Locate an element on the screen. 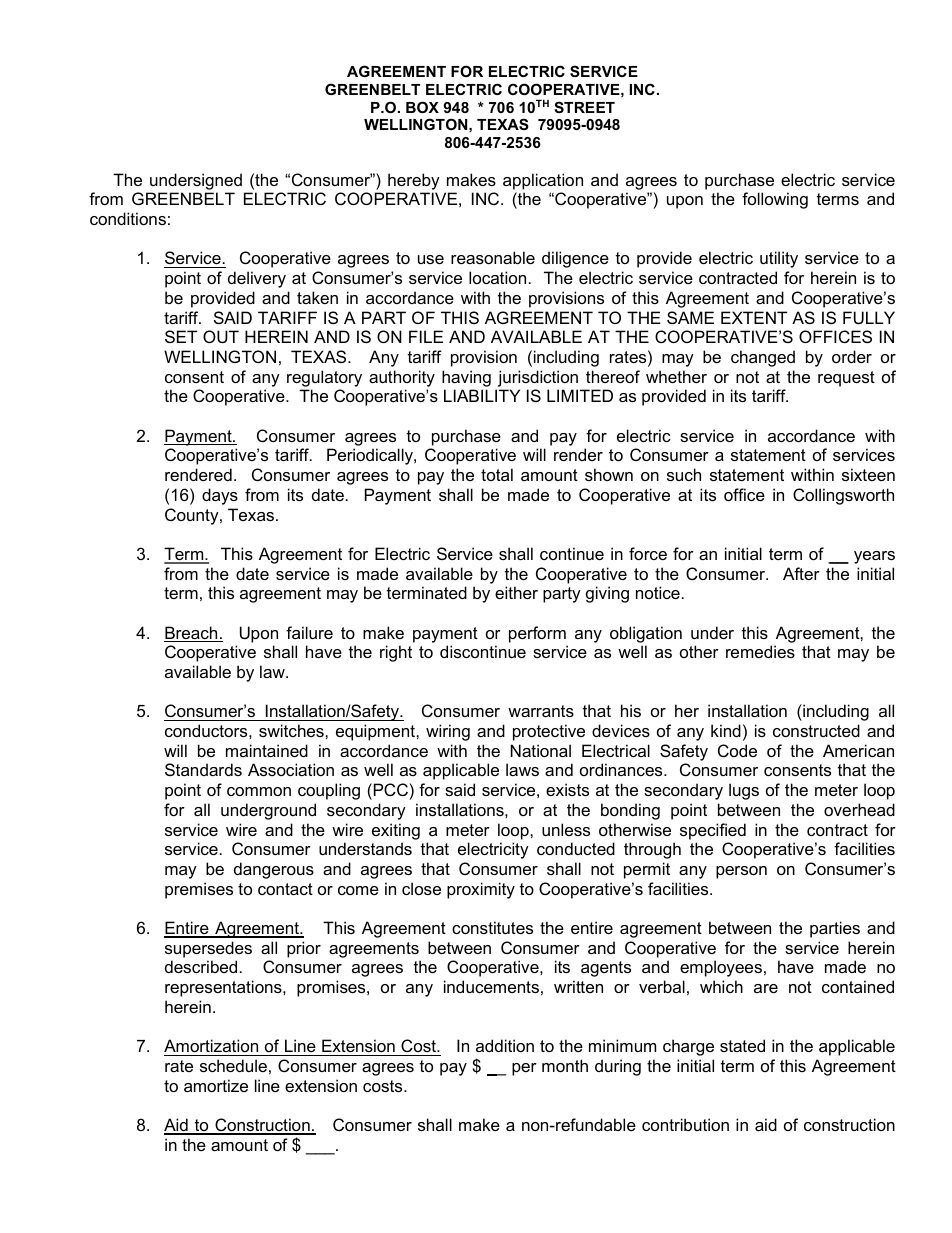 This screenshot has height=1233, width=952. amortize is located at coordinates (216, 1085).
